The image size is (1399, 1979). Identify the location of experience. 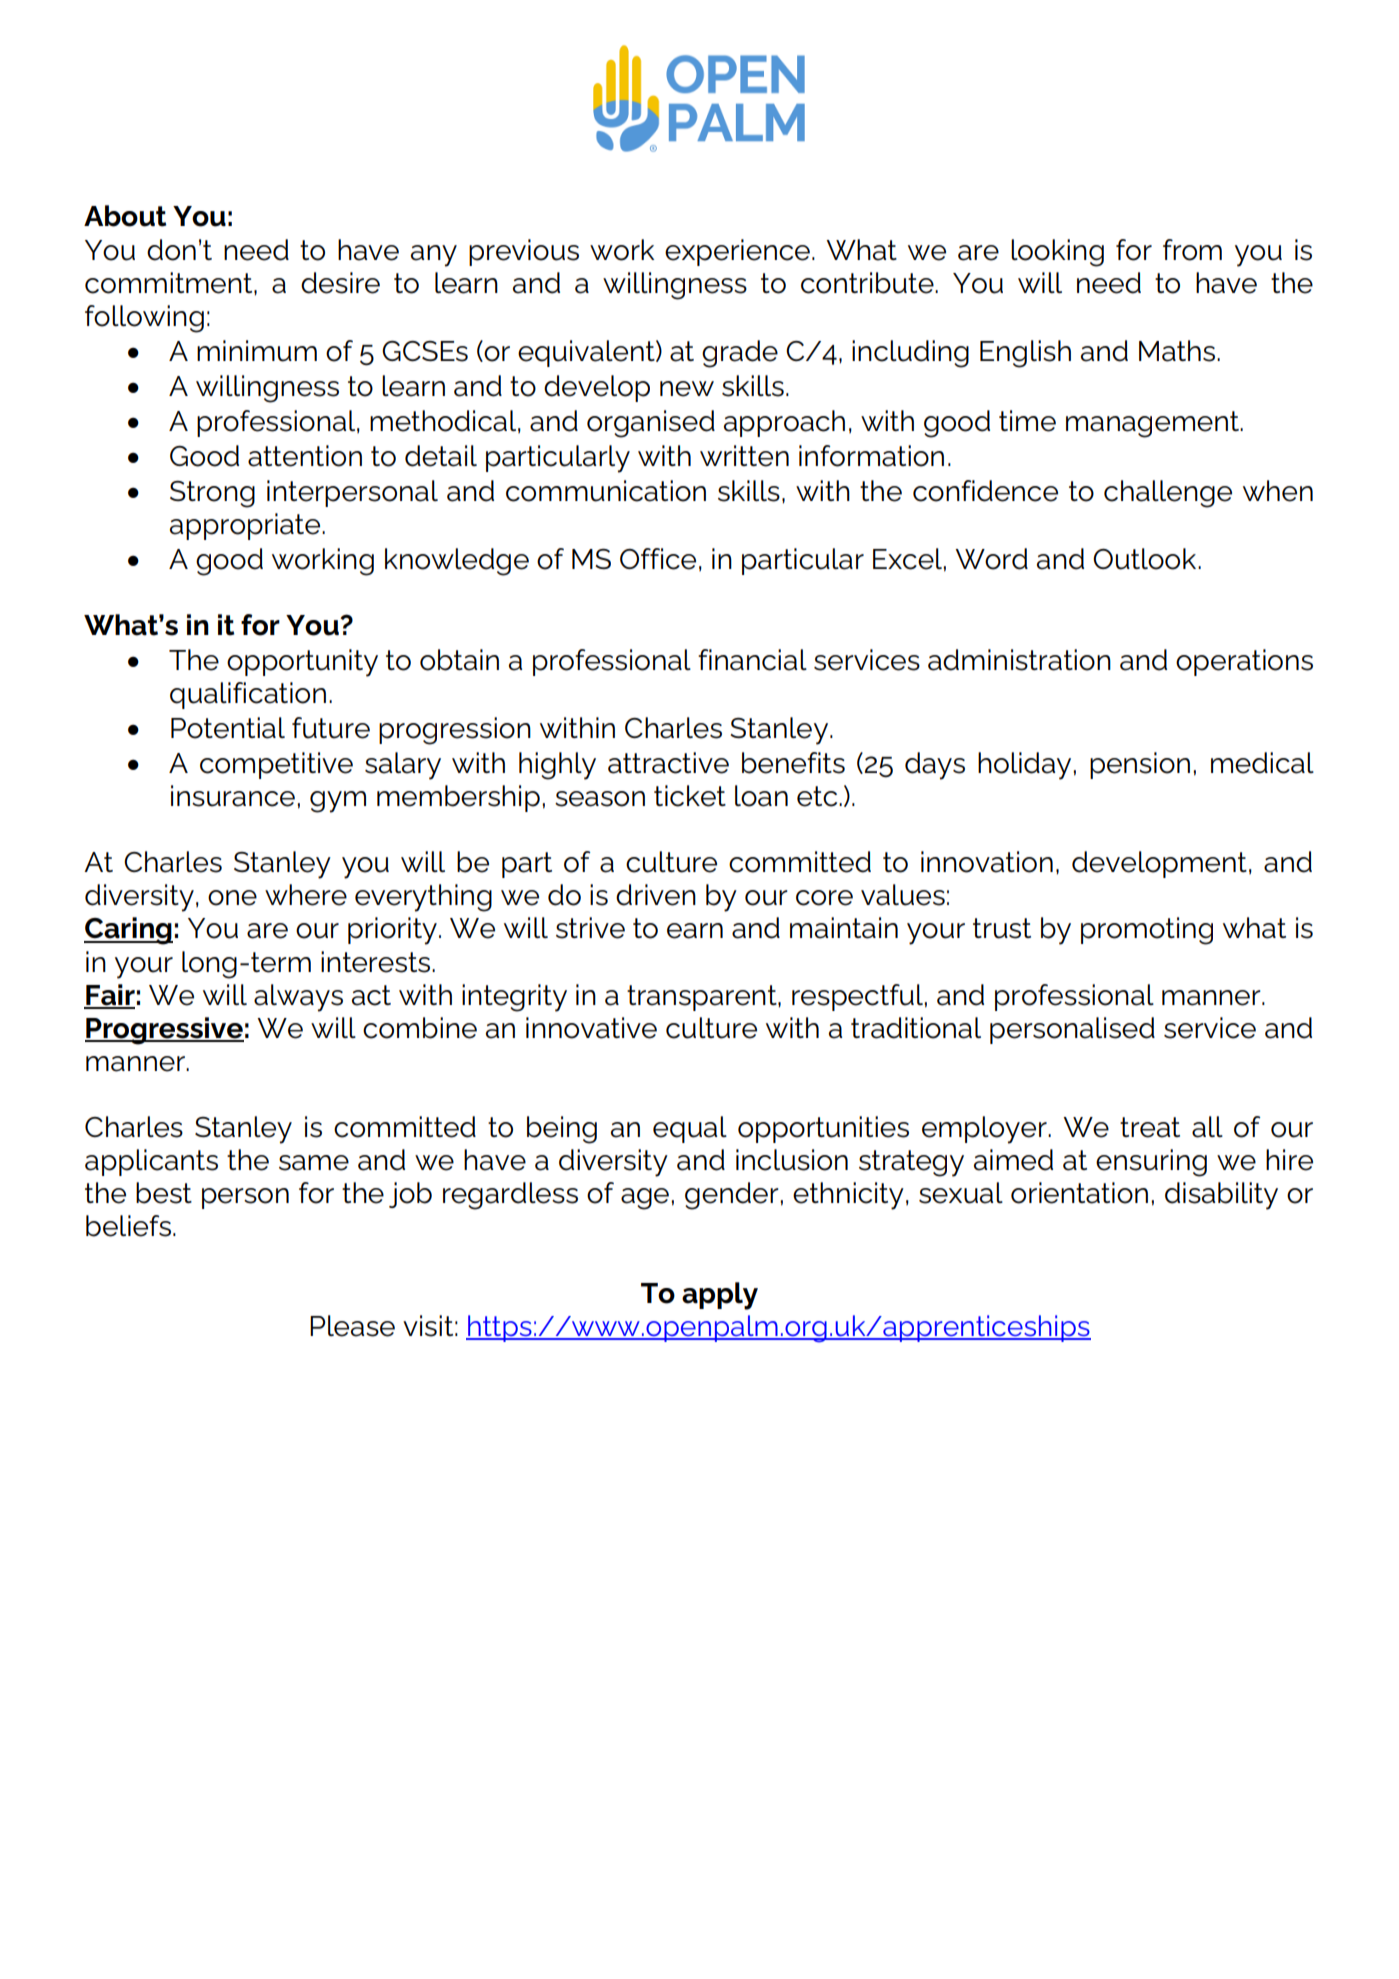
(737, 252).
